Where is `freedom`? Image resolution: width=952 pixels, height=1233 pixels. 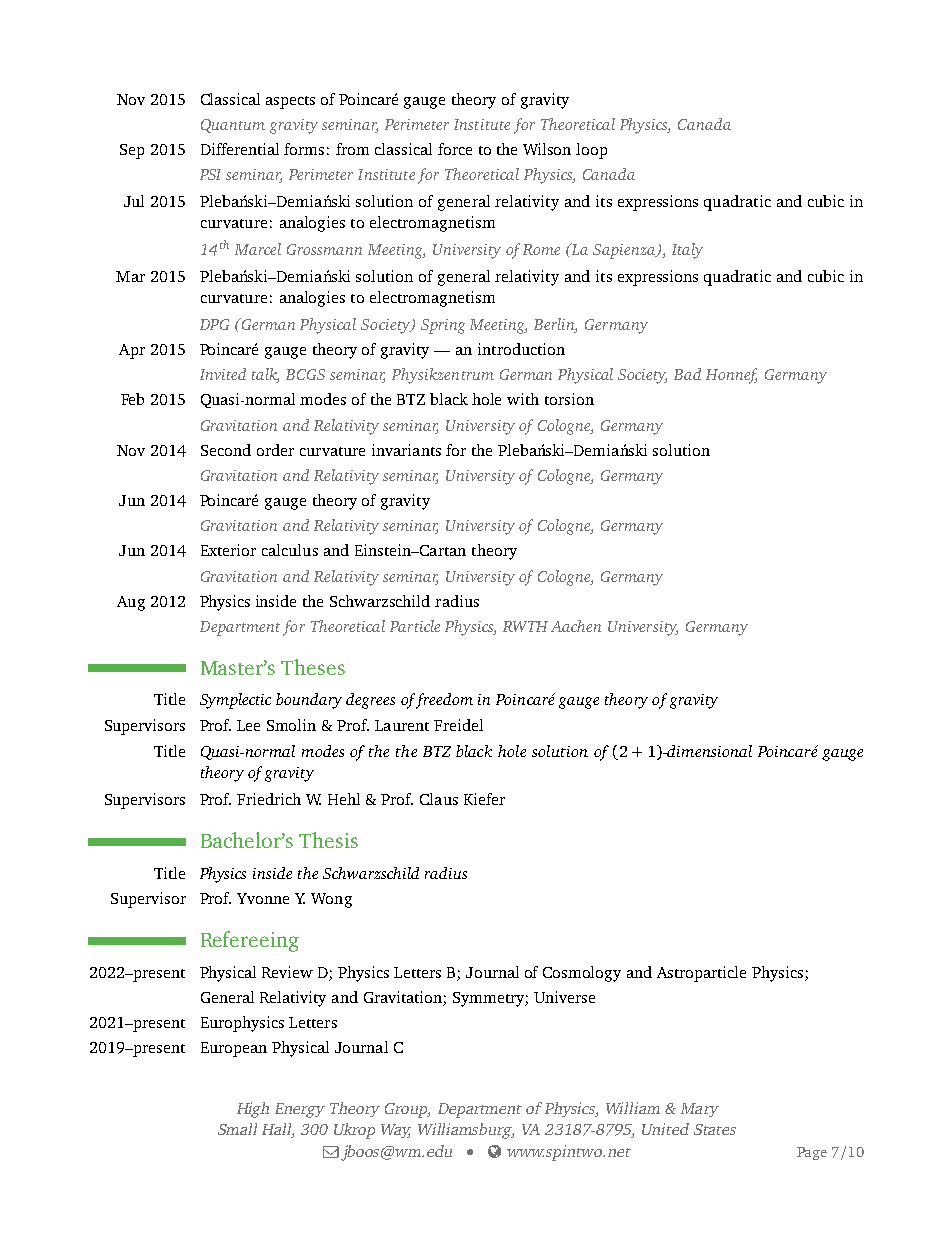 freedom is located at coordinates (444, 701).
